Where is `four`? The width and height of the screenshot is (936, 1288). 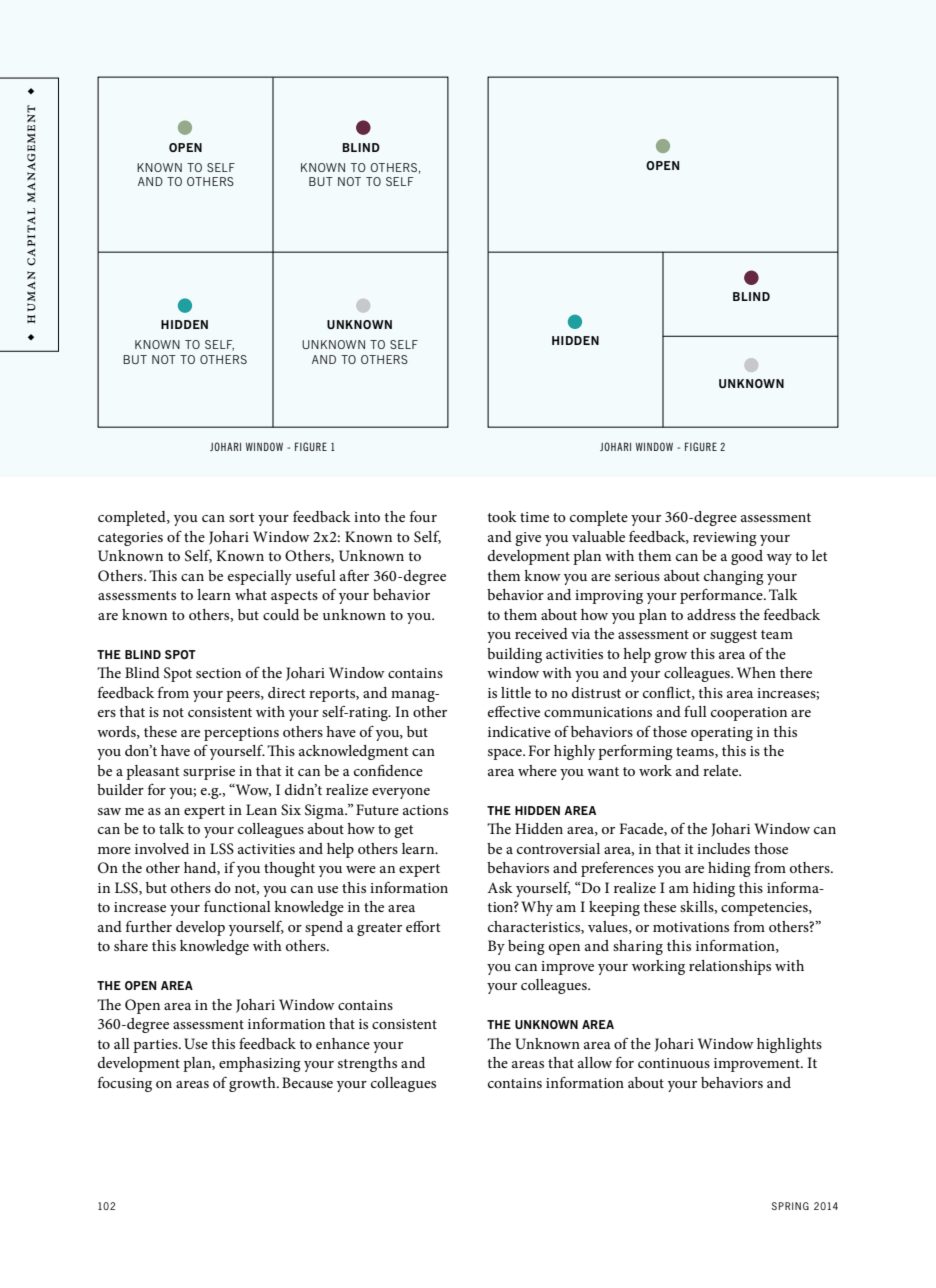 four is located at coordinates (423, 516).
